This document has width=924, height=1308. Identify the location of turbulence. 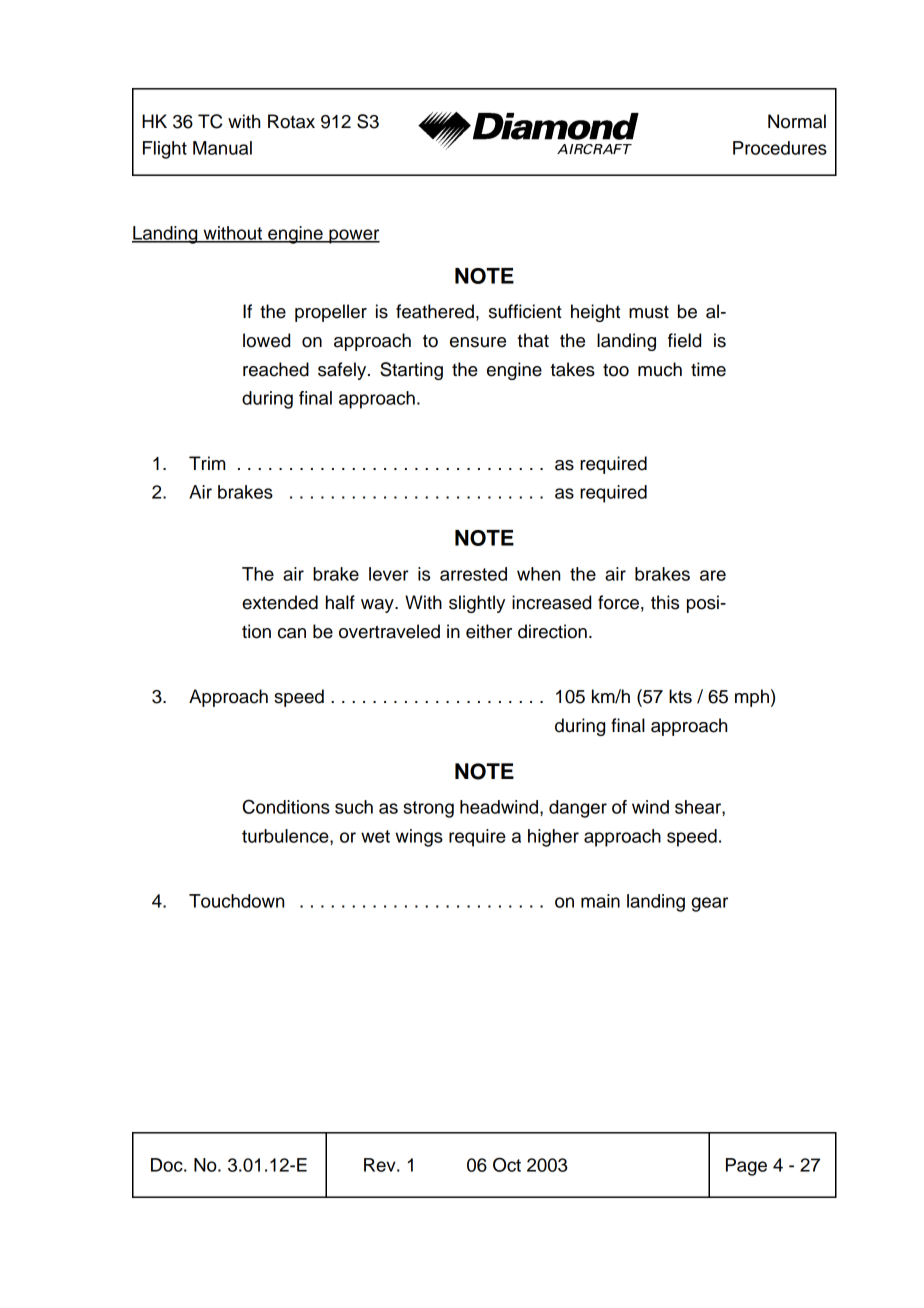
(286, 836).
